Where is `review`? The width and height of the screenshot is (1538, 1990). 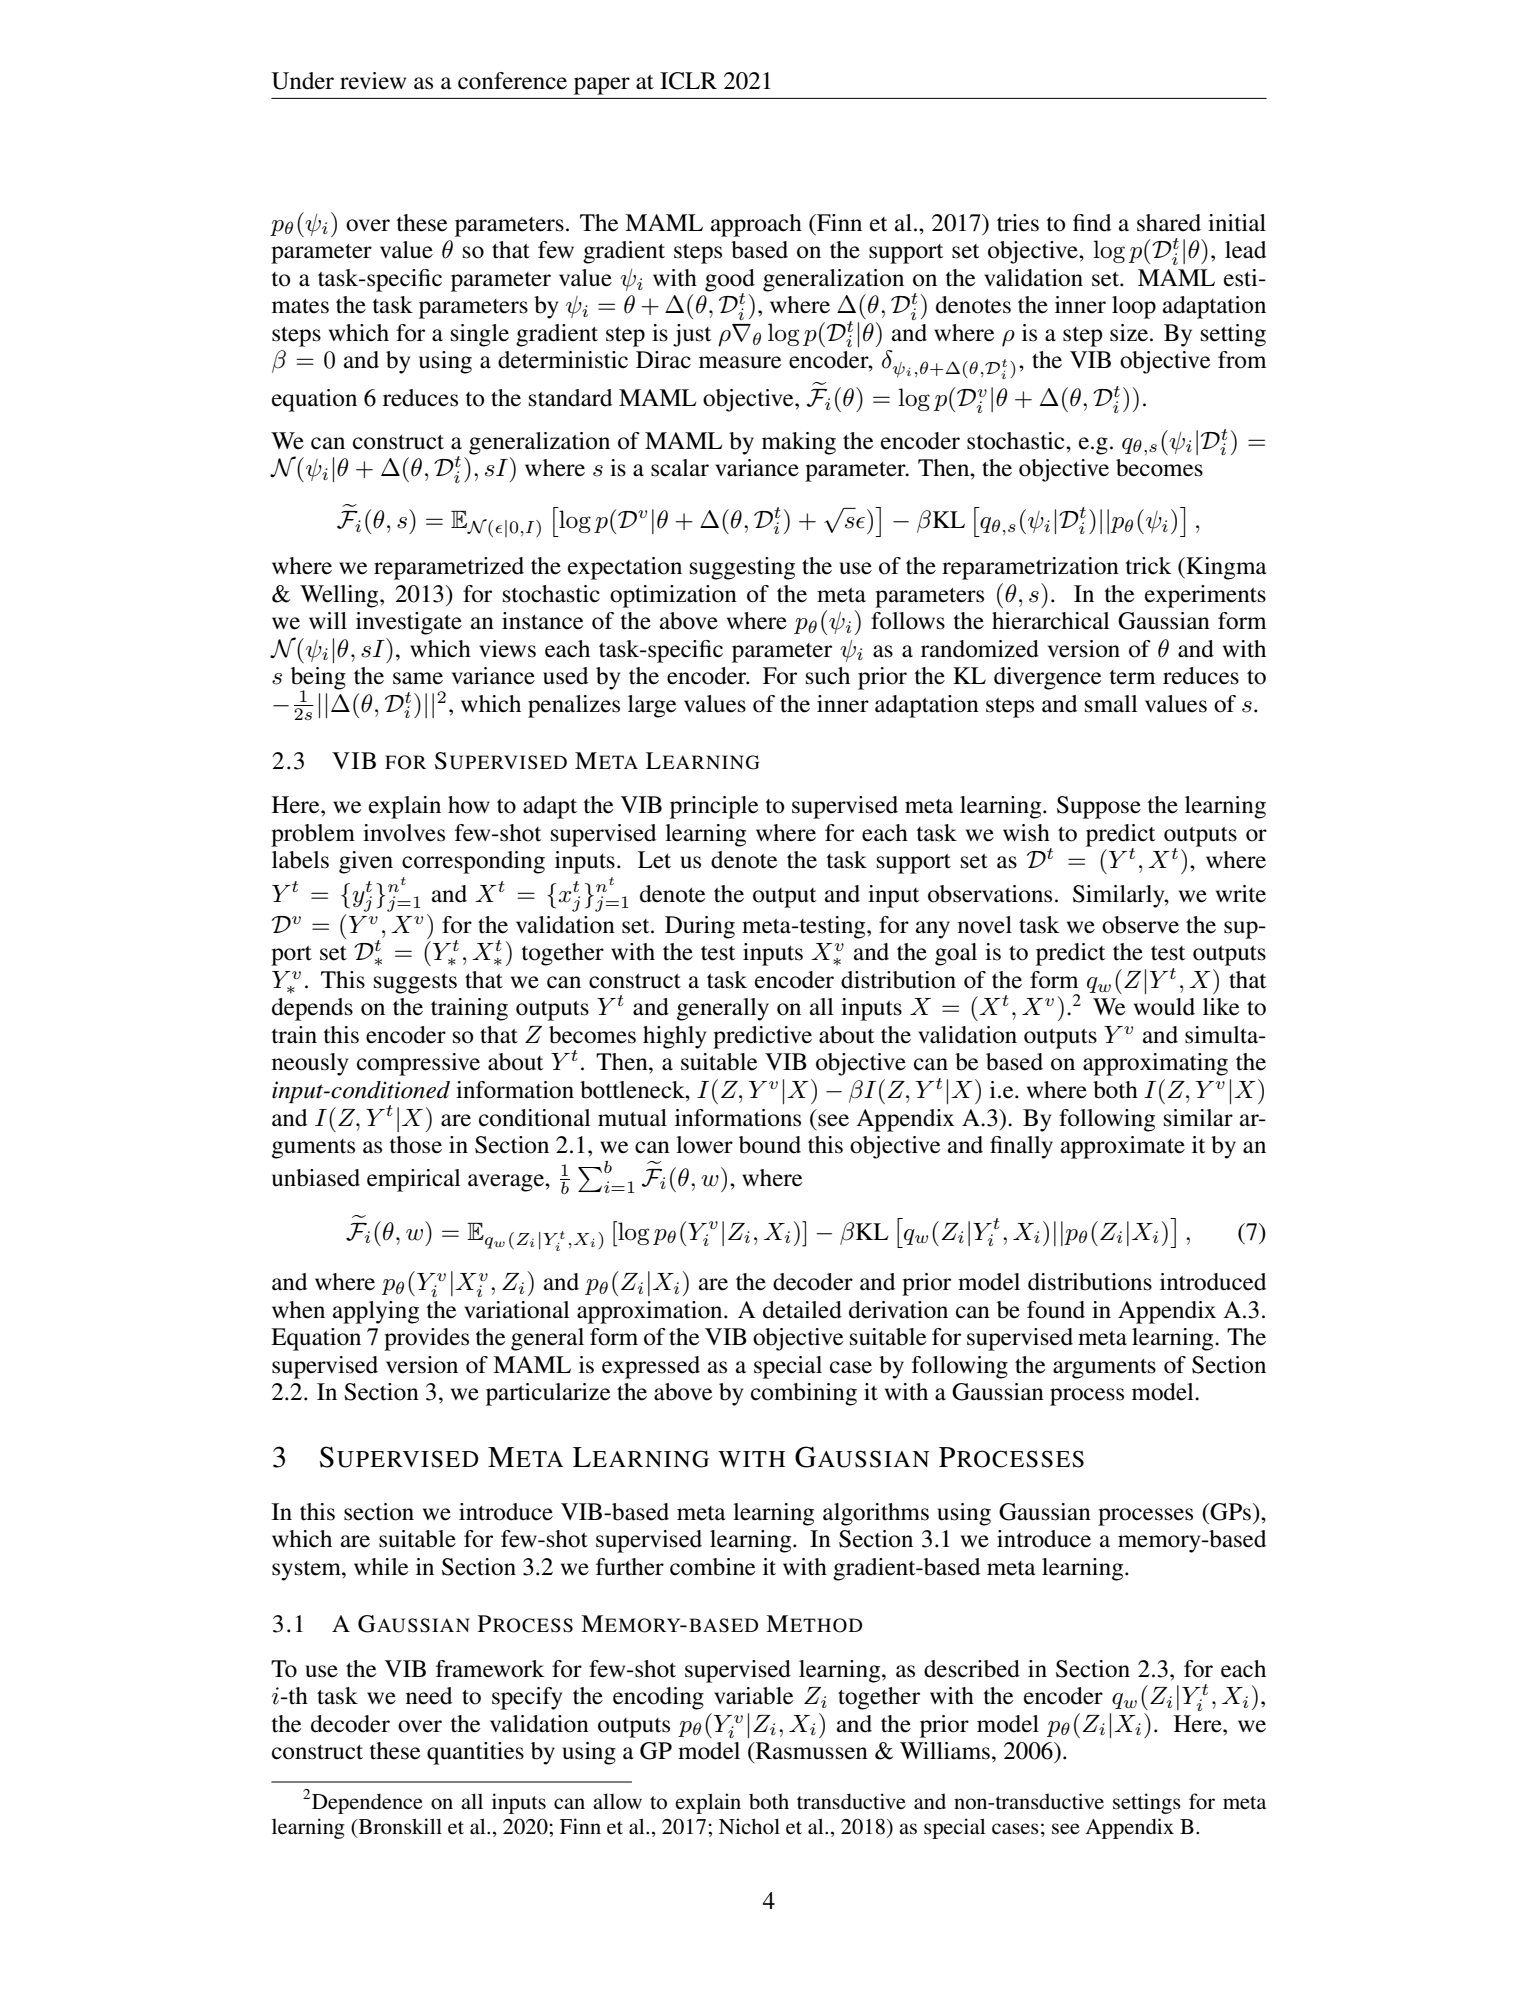 review is located at coordinates (373, 81).
